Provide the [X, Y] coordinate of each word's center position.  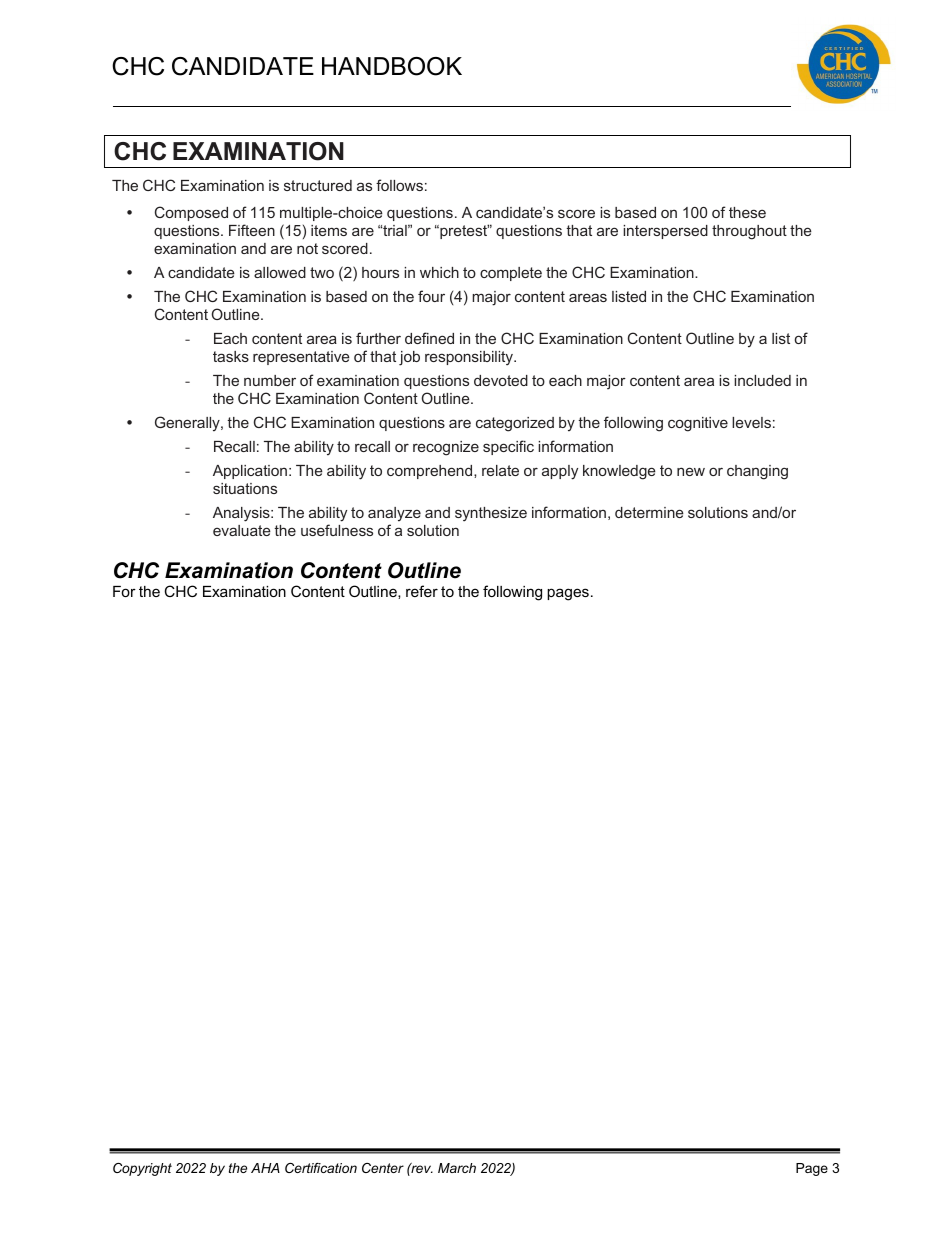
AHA [265, 1168]
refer [422, 591]
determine [649, 512]
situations [245, 488]
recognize [446, 448]
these [747, 212]
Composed [191, 213]
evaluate [242, 530]
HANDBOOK [392, 66]
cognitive [698, 424]
